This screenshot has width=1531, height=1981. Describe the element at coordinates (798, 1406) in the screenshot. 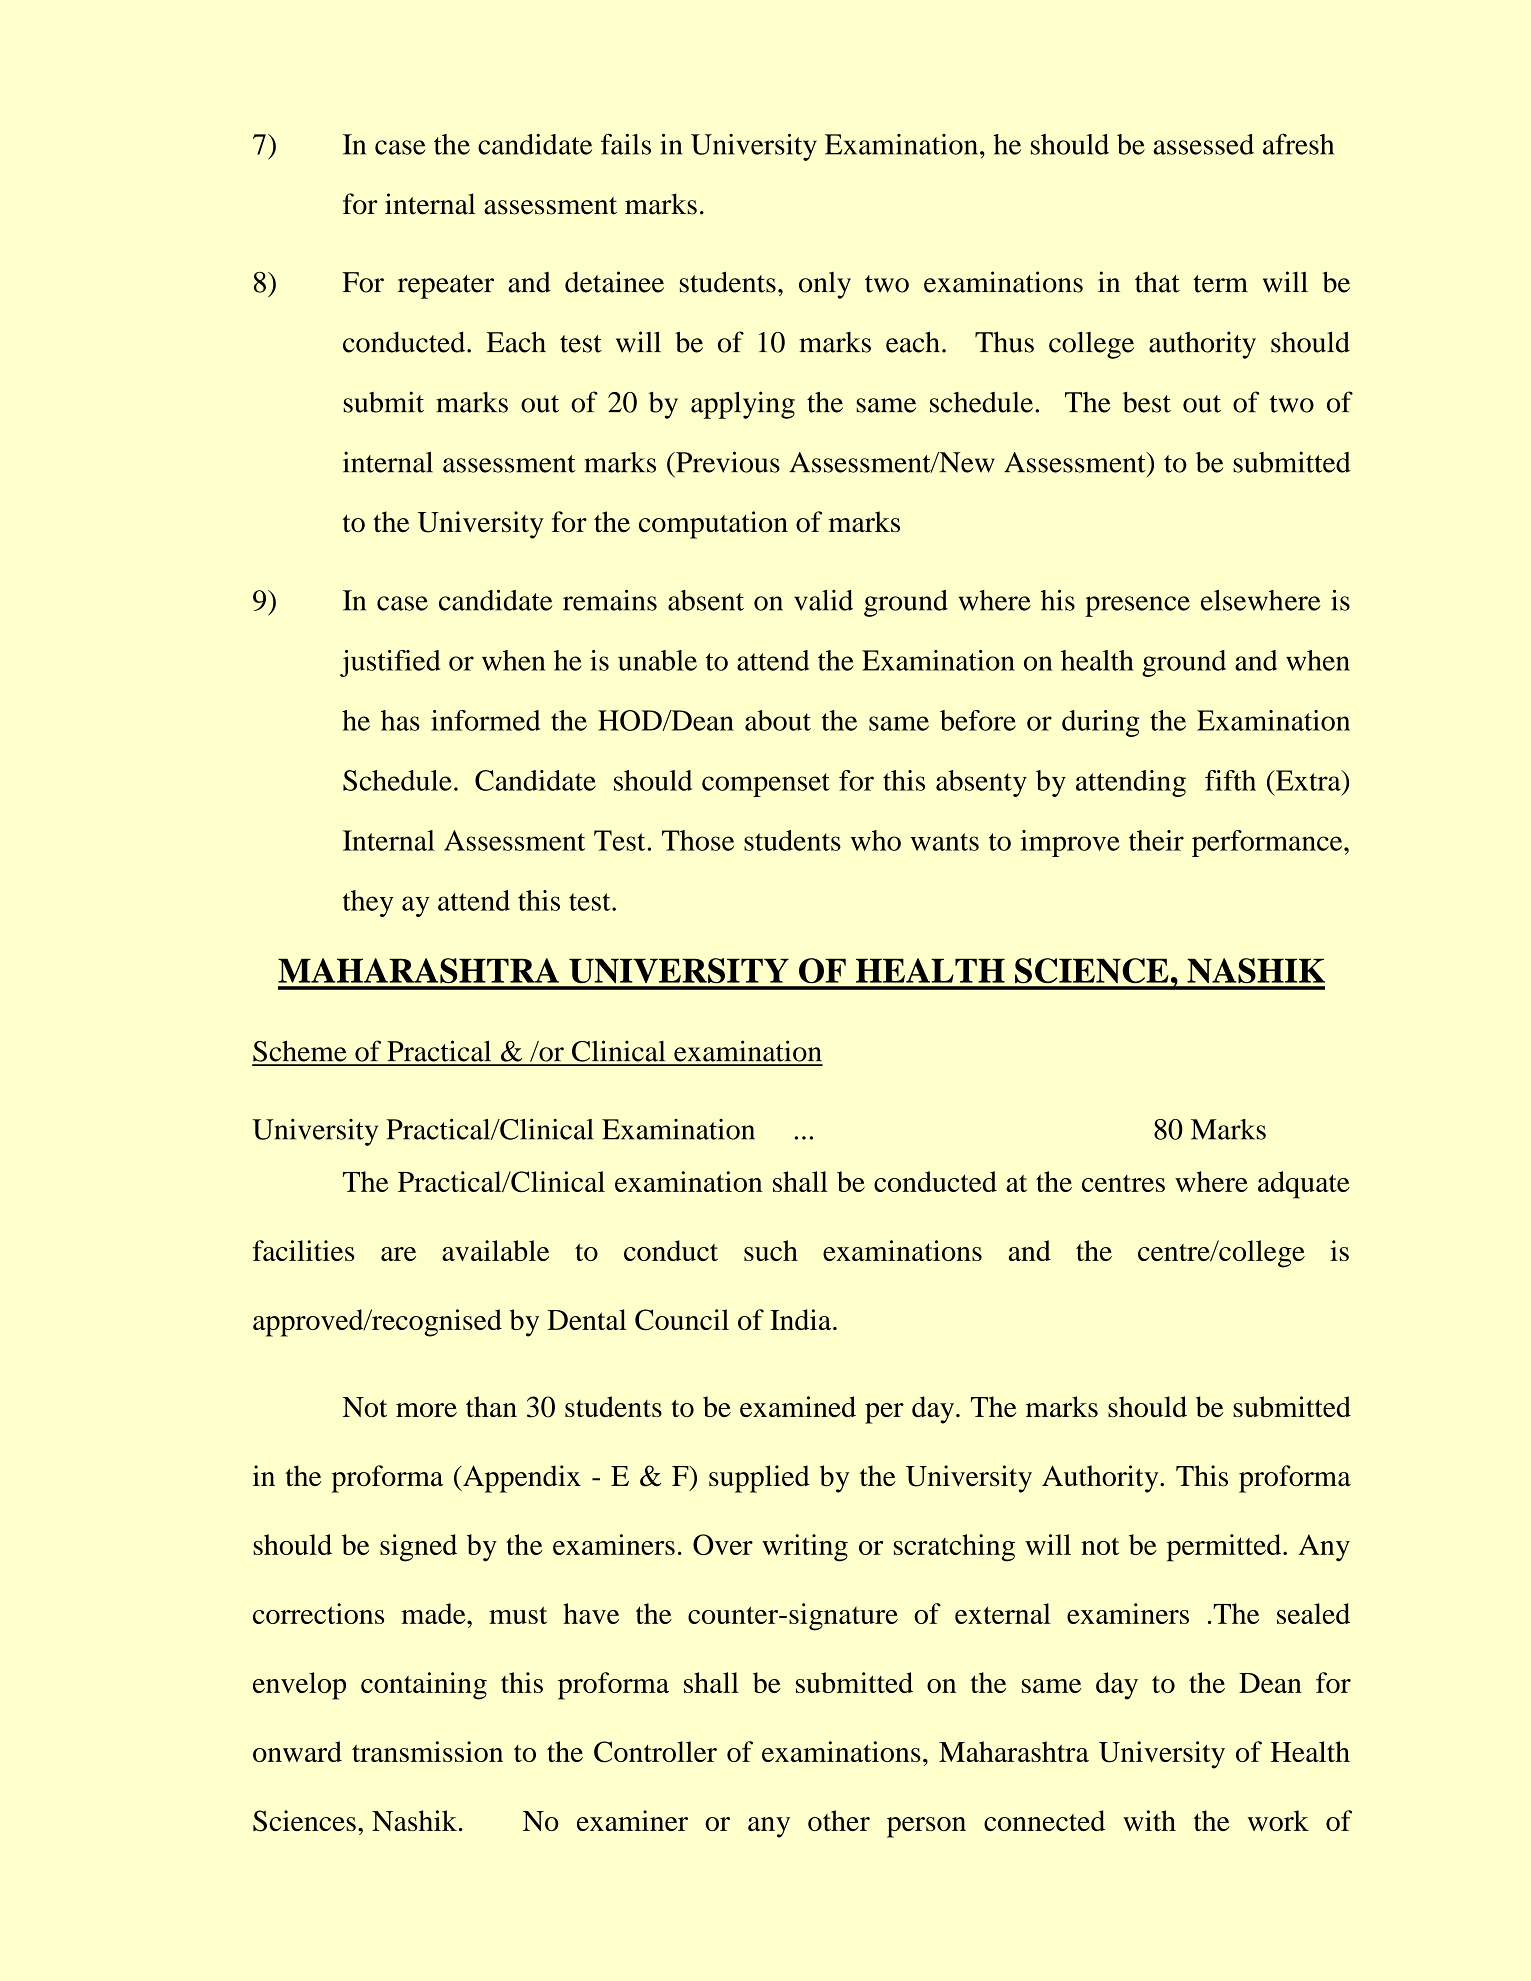

I see `examined` at that location.
